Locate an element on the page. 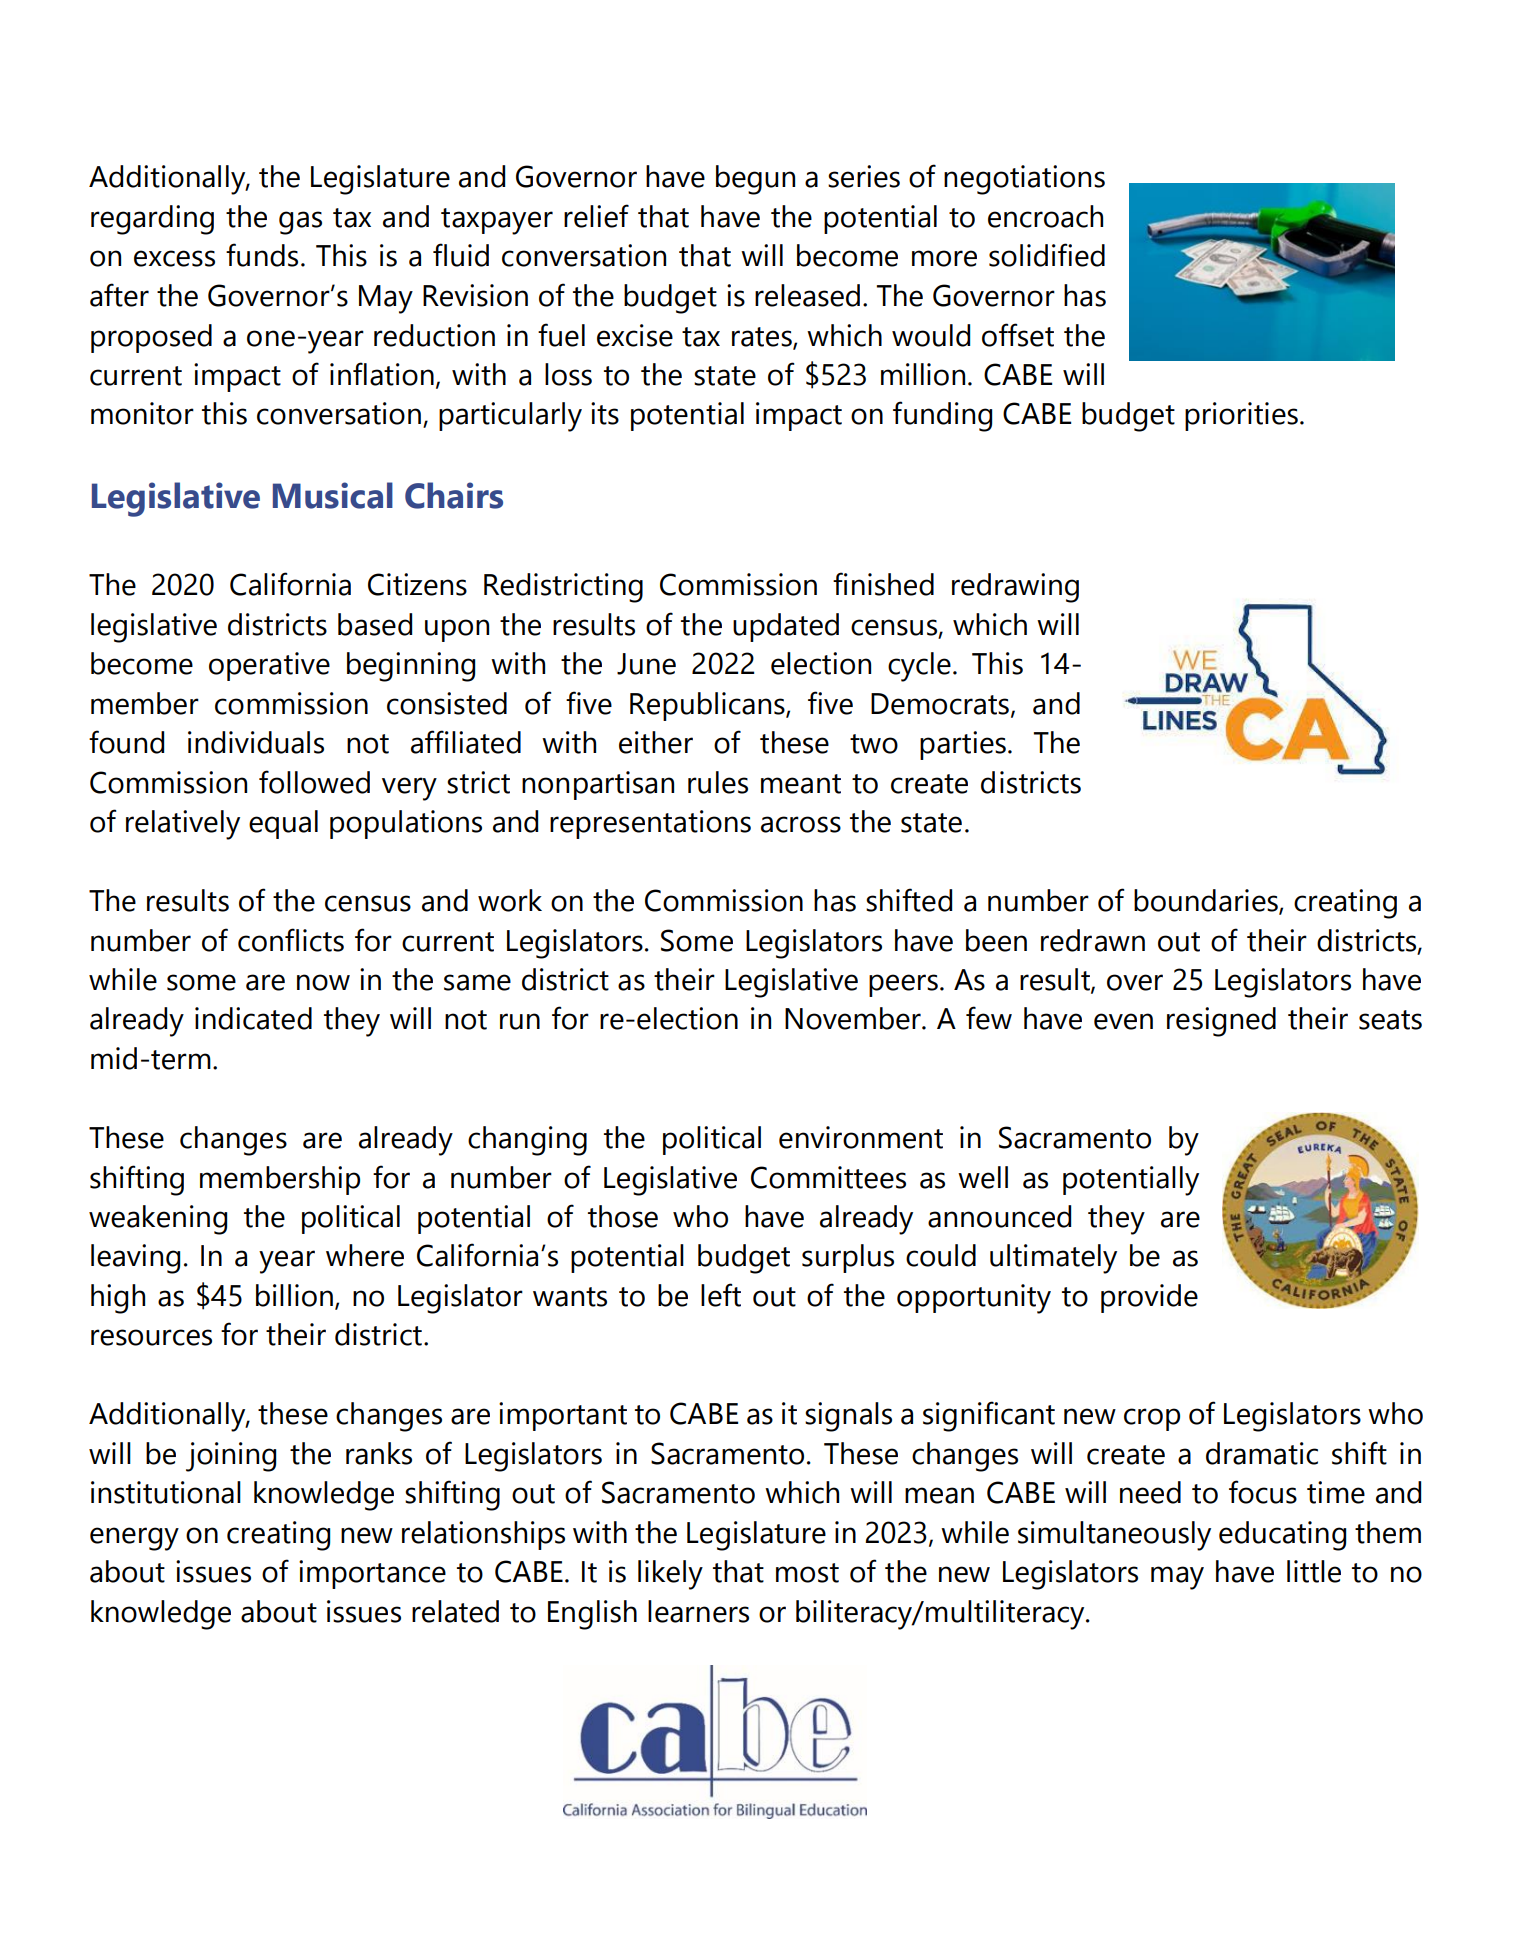 Image resolution: width=1513 pixels, height=1958 pixels. encroach is located at coordinates (1045, 216).
